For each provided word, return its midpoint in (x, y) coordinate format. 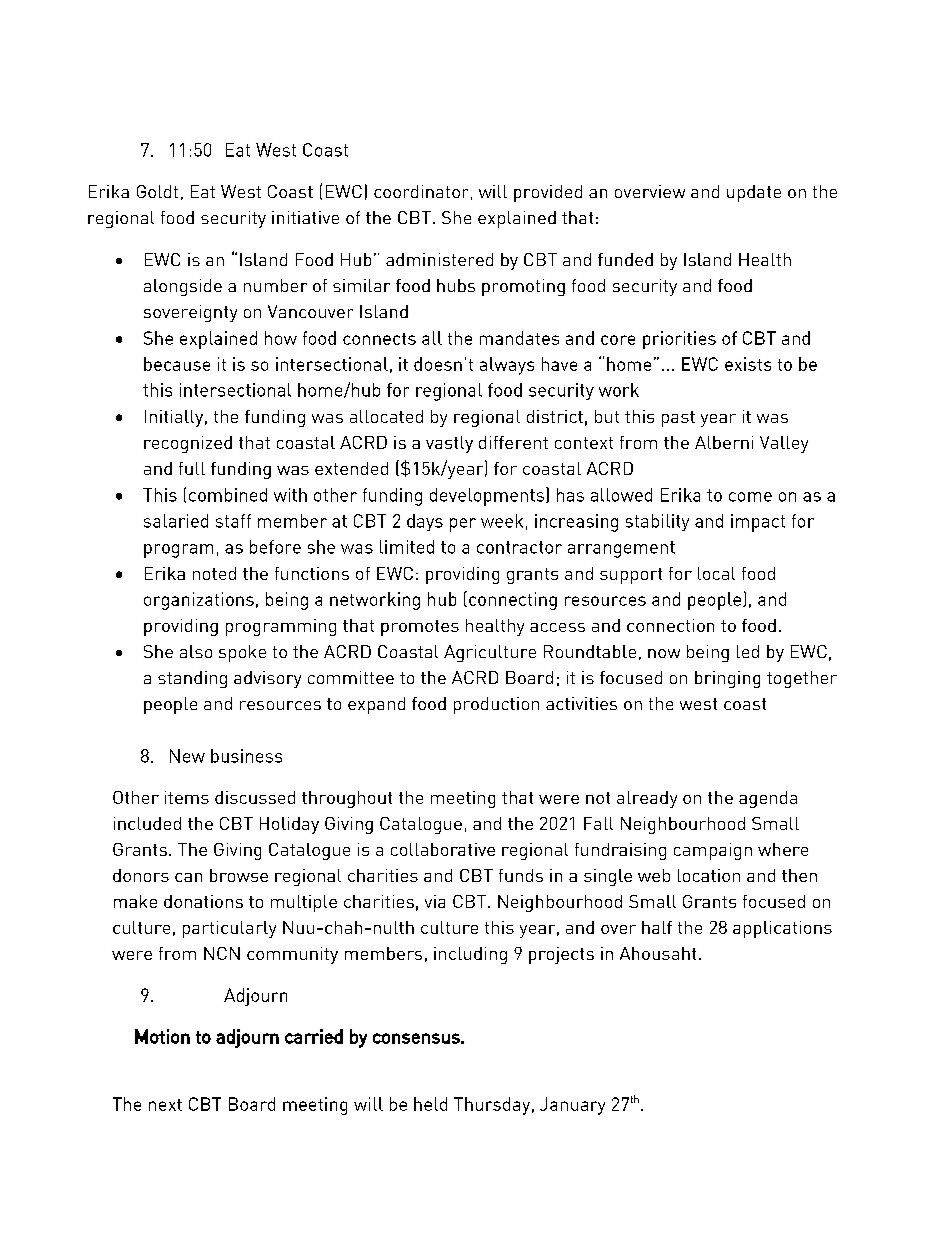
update (754, 193)
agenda (768, 799)
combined (228, 495)
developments (488, 496)
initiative (305, 217)
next (165, 1105)
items (187, 797)
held (430, 1104)
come (750, 497)
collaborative (443, 849)
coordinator (421, 191)
